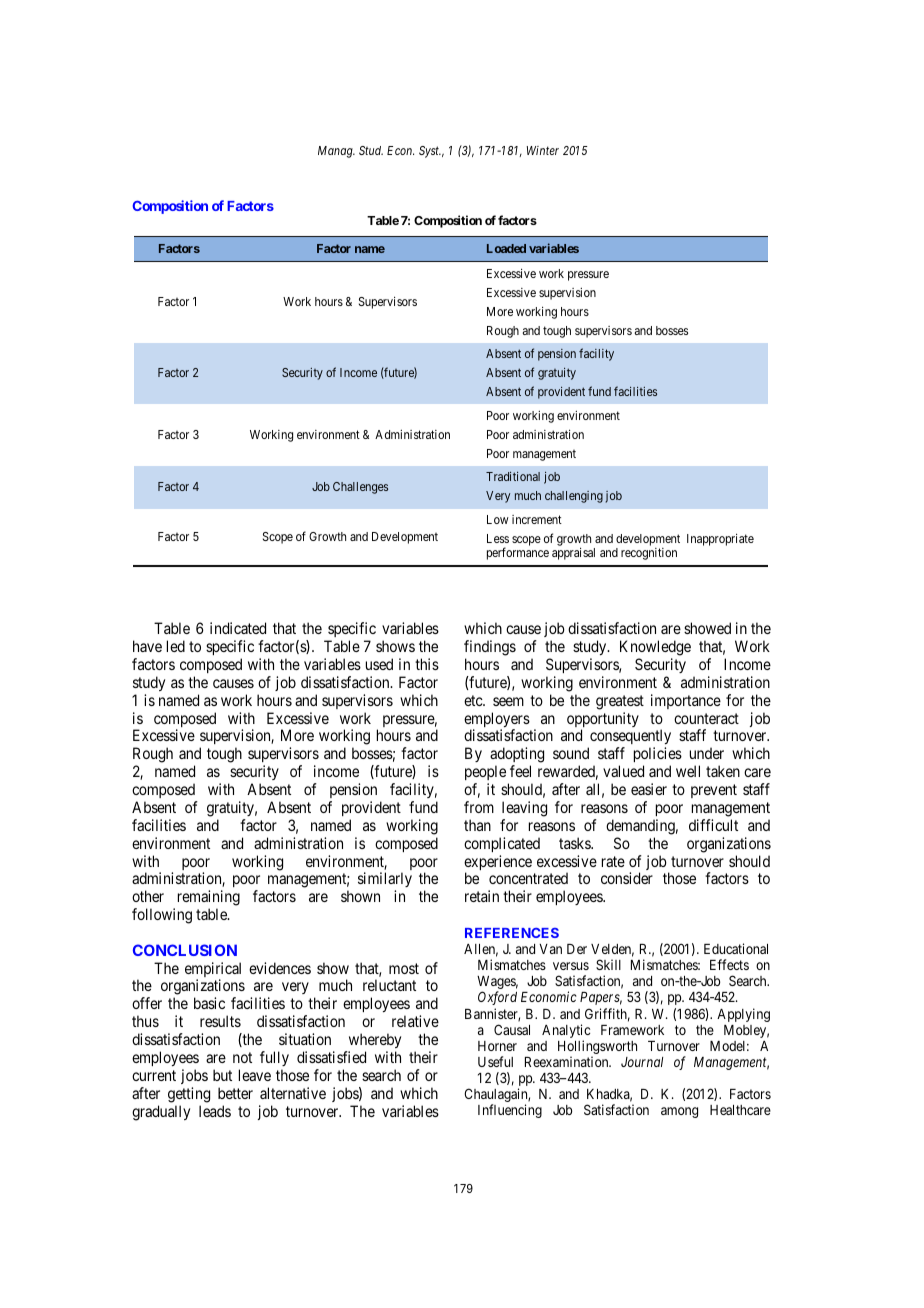 The height and width of the image is (1308, 924). What do you see at coordinates (543, 150) in the image?
I see `Winter` at bounding box center [543, 150].
